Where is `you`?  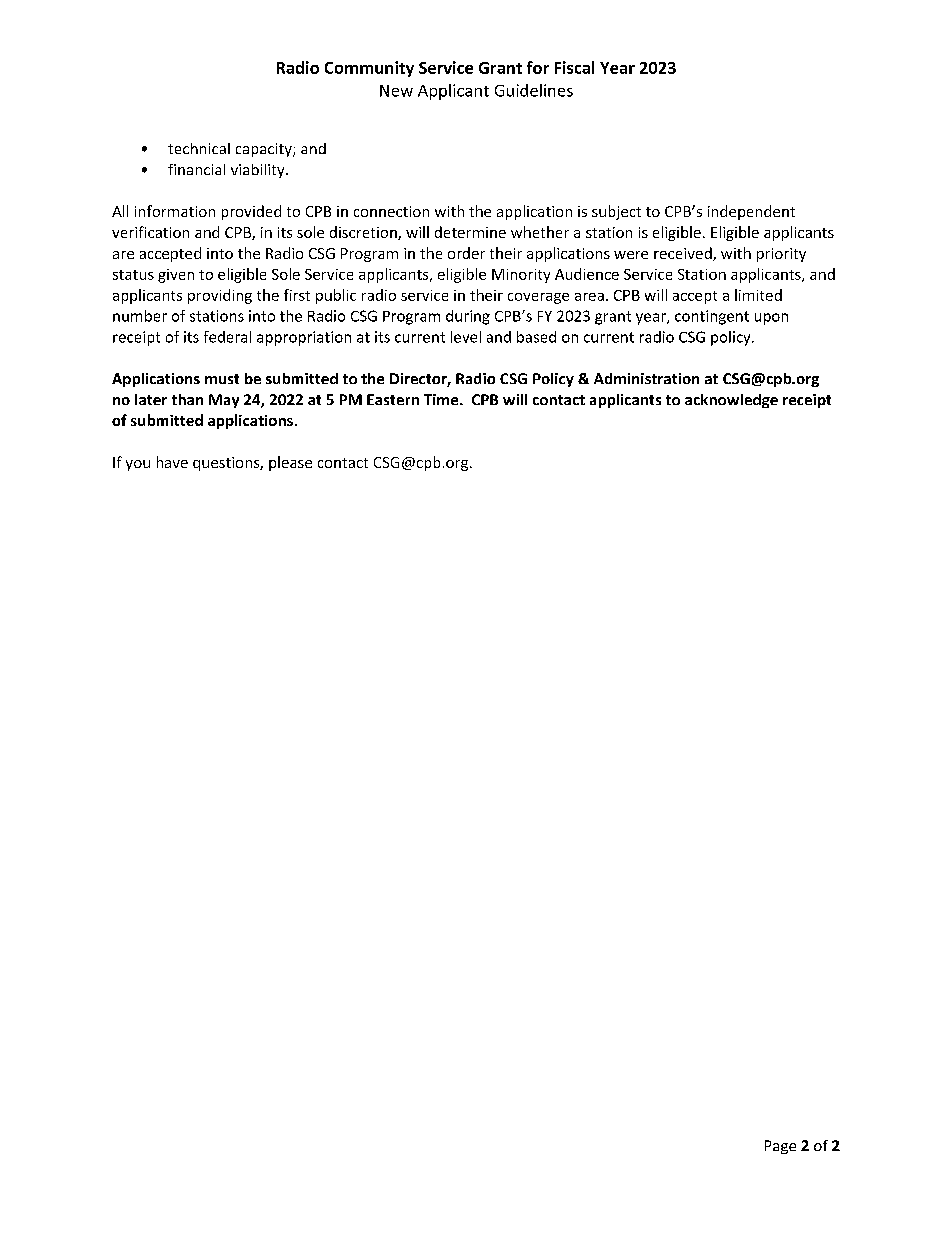 you is located at coordinates (138, 465).
